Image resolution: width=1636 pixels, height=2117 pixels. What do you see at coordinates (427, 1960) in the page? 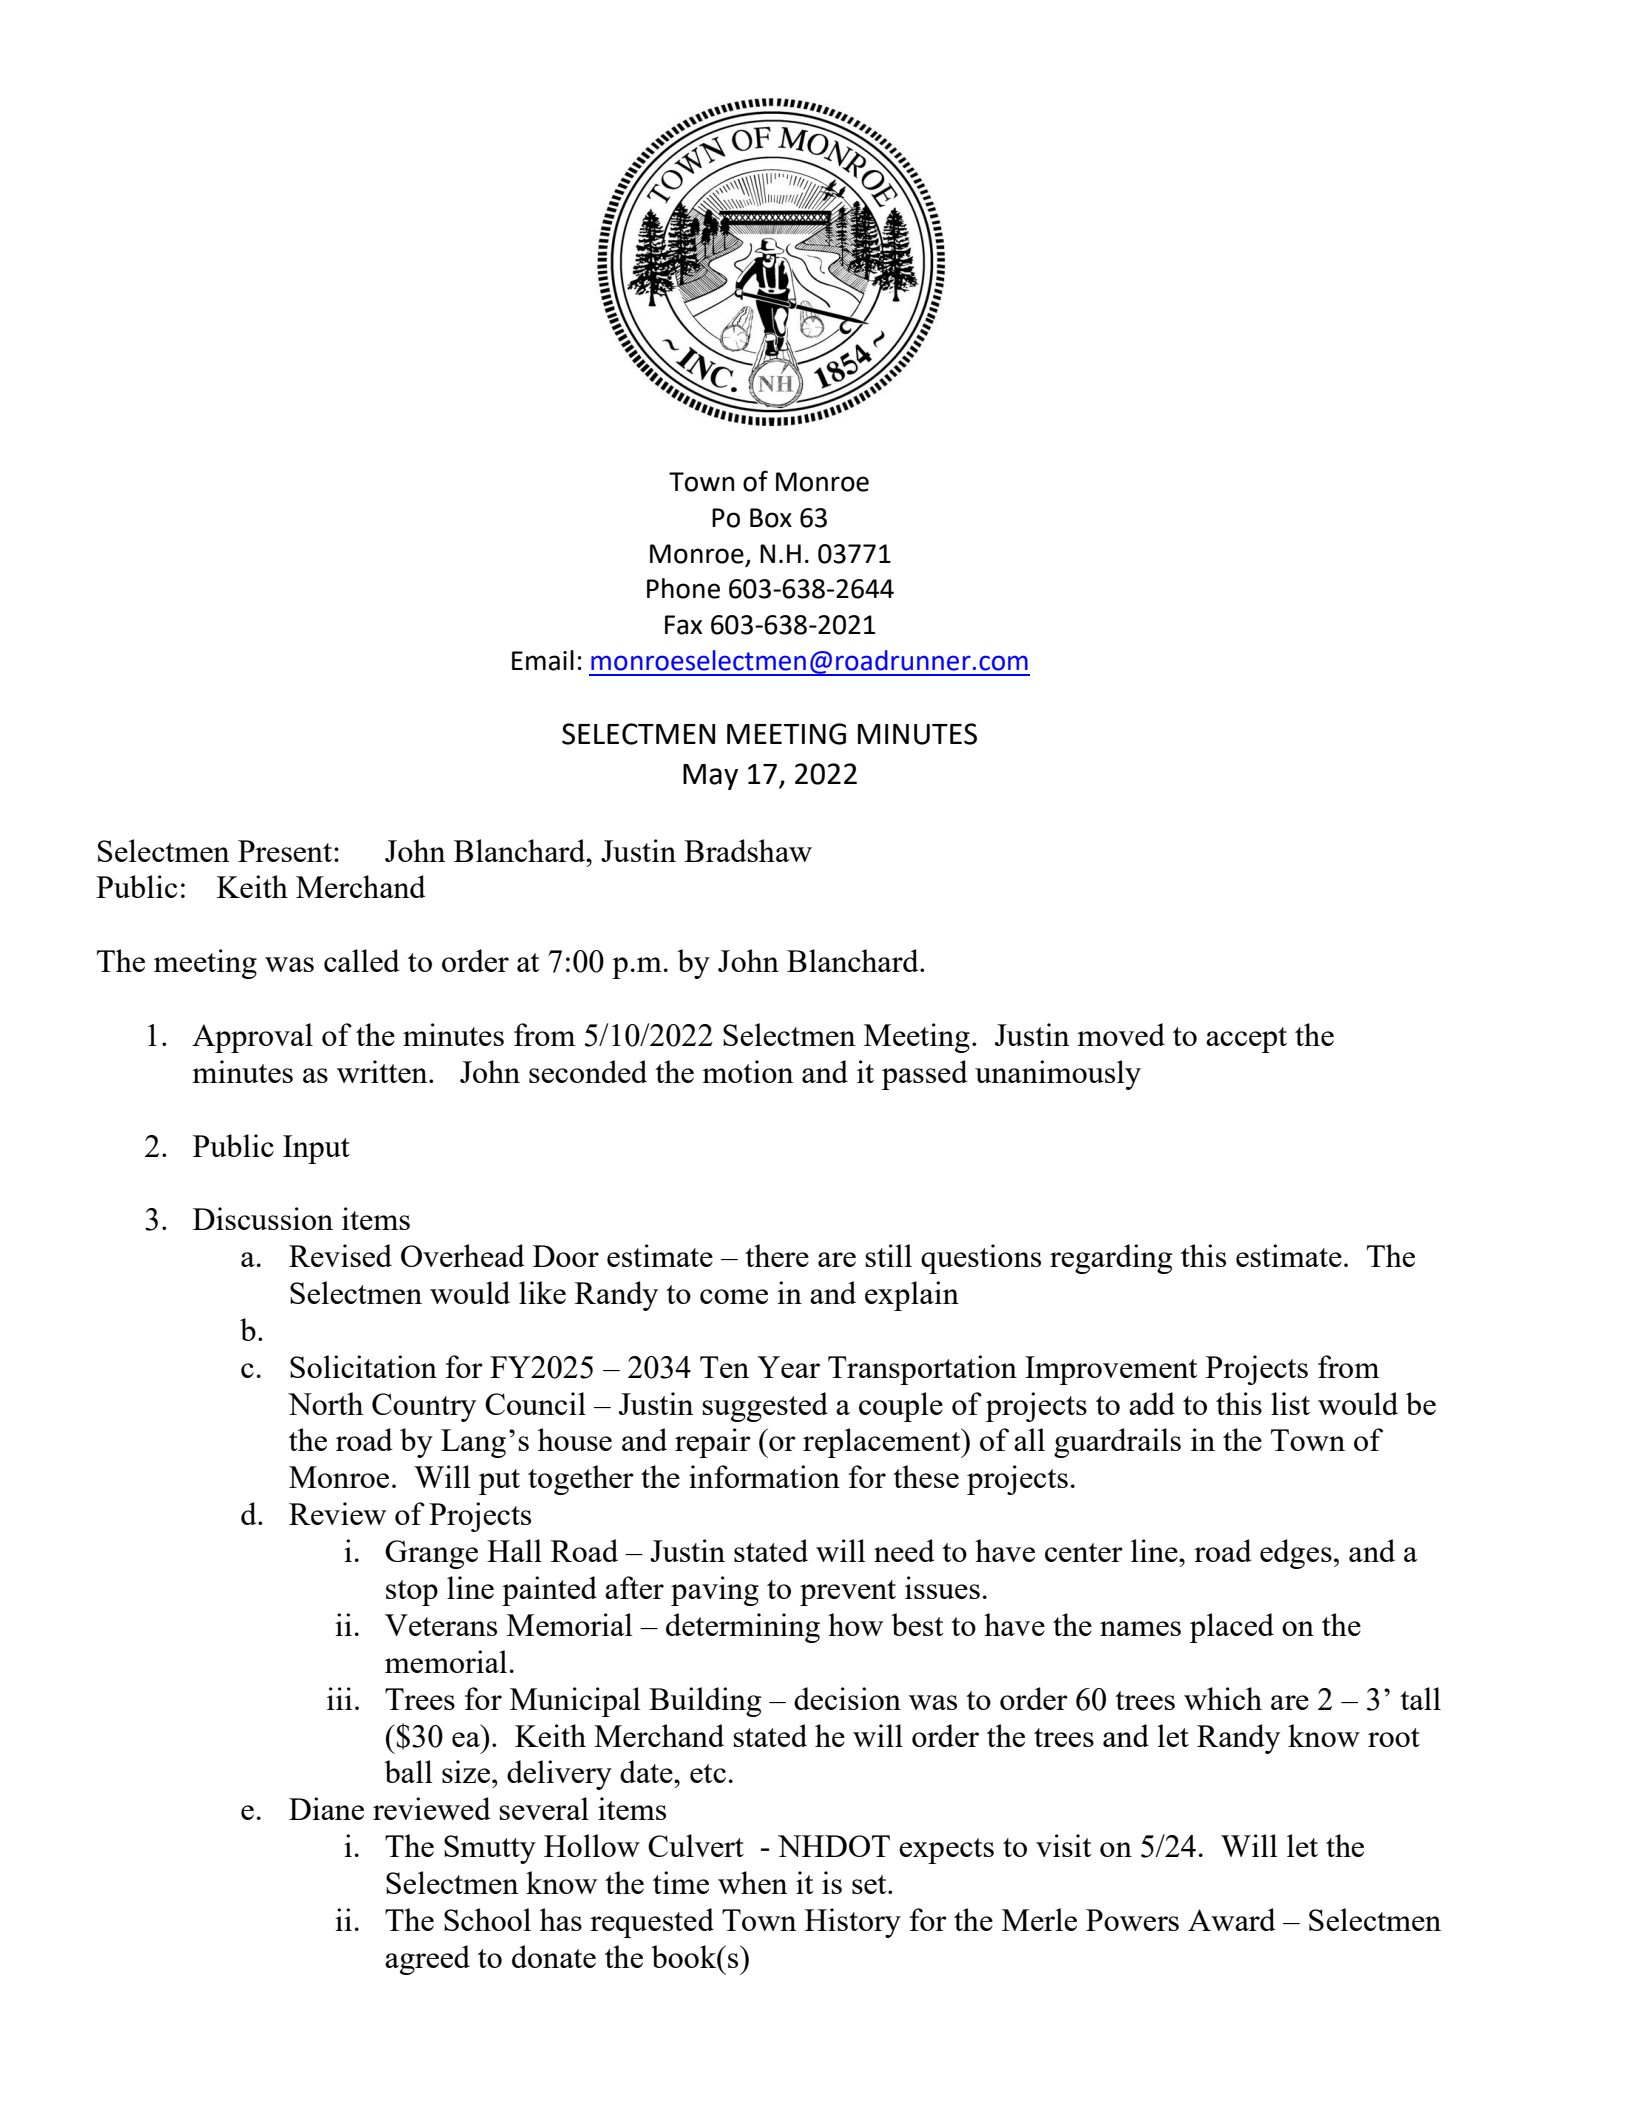
I see `agreed` at bounding box center [427, 1960].
